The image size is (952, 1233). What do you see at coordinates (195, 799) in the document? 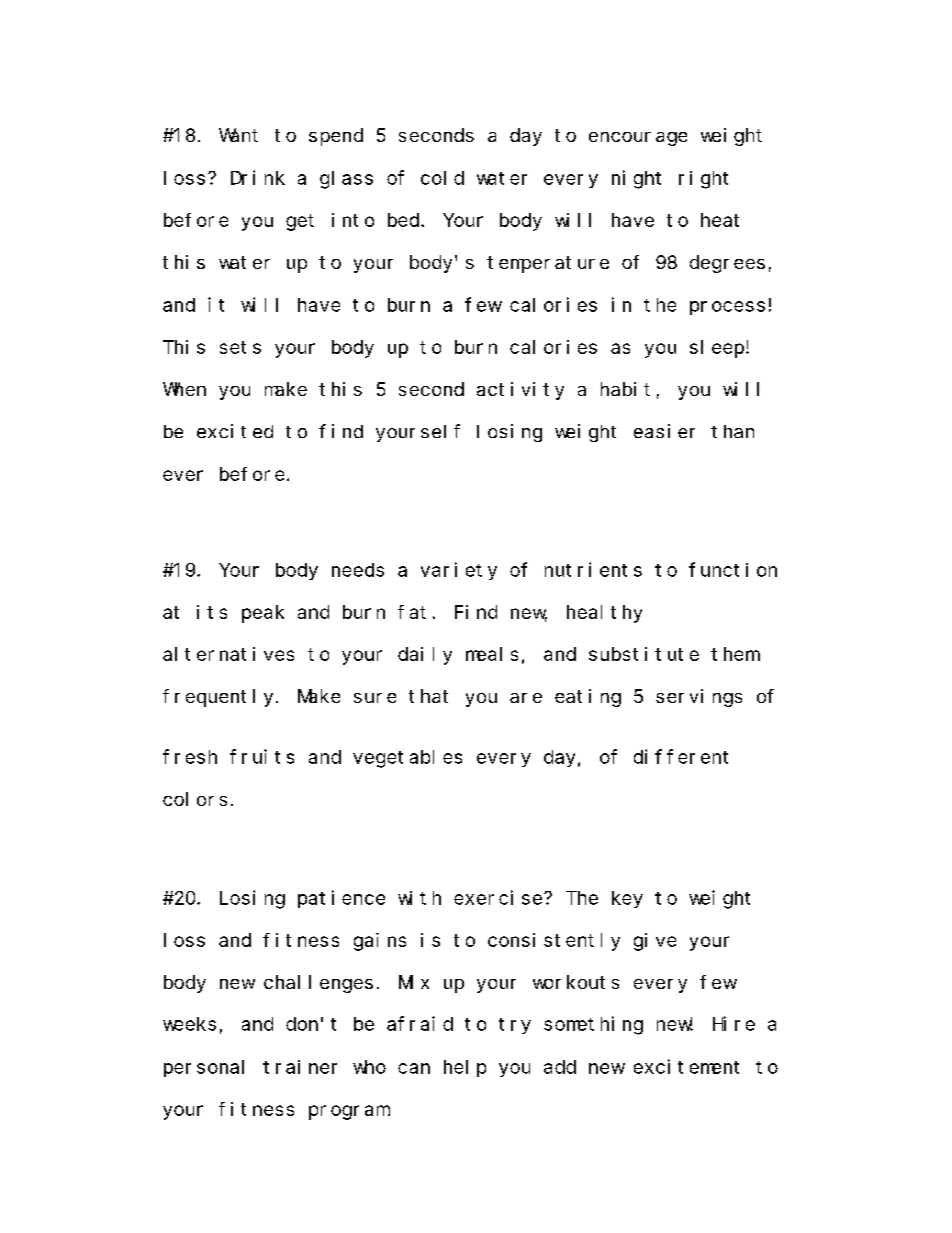
I see `colors` at bounding box center [195, 799].
